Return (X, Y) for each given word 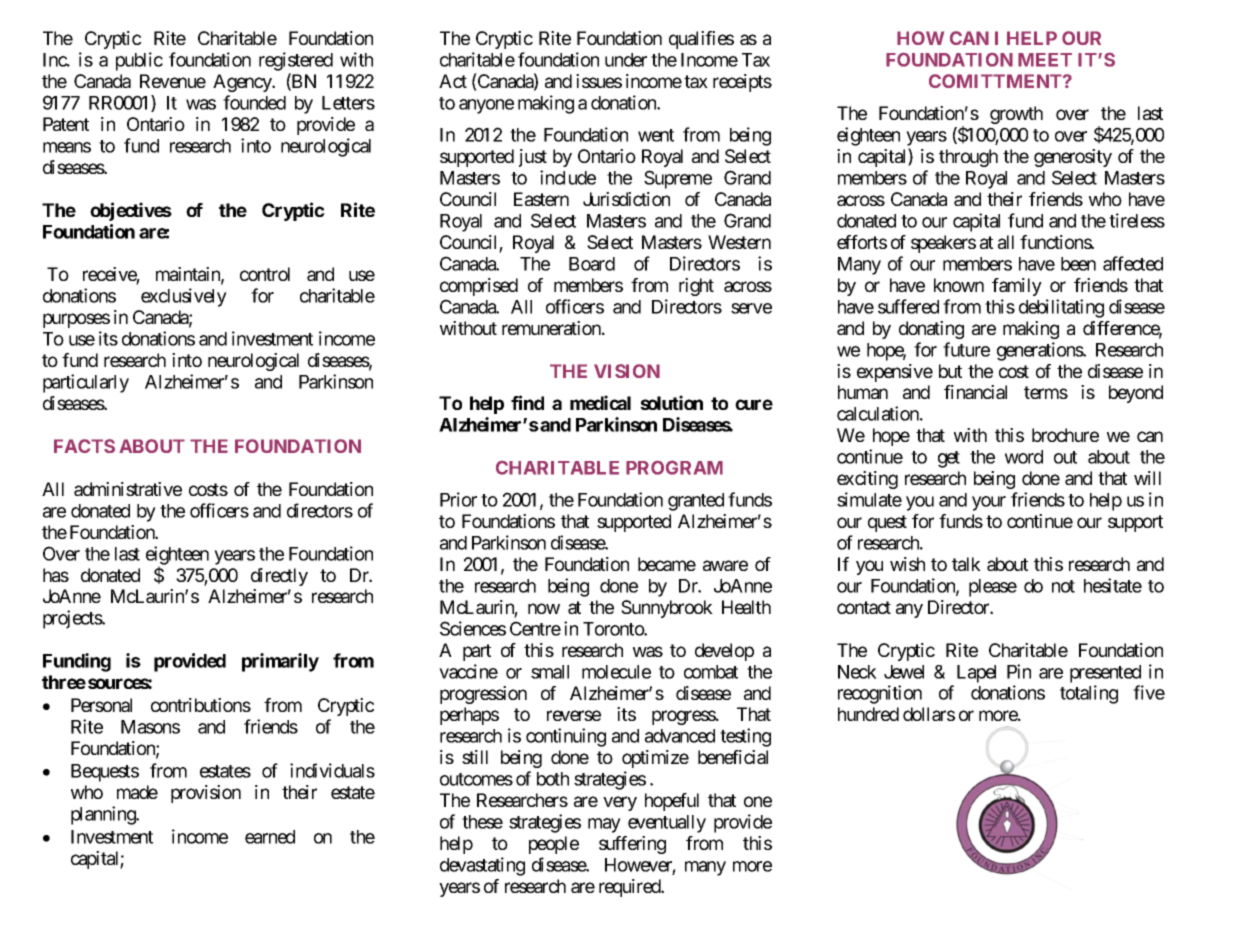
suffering (632, 845)
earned (270, 837)
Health (746, 607)
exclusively (184, 297)
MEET (1045, 60)
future (966, 349)
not (1063, 586)
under (626, 60)
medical (600, 402)
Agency (243, 83)
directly (279, 577)
